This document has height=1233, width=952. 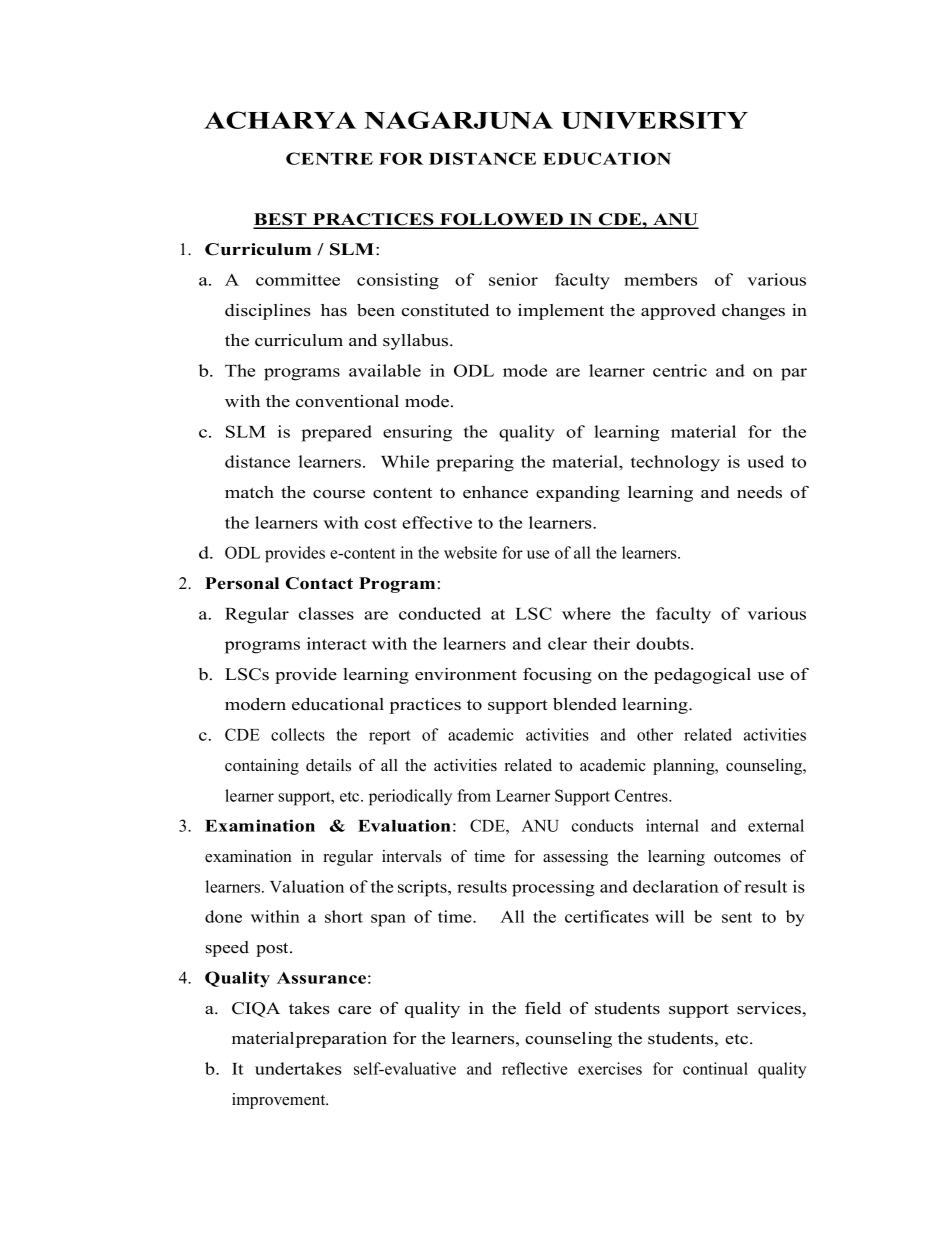 I want to click on FOLLOWED, so click(x=502, y=220).
